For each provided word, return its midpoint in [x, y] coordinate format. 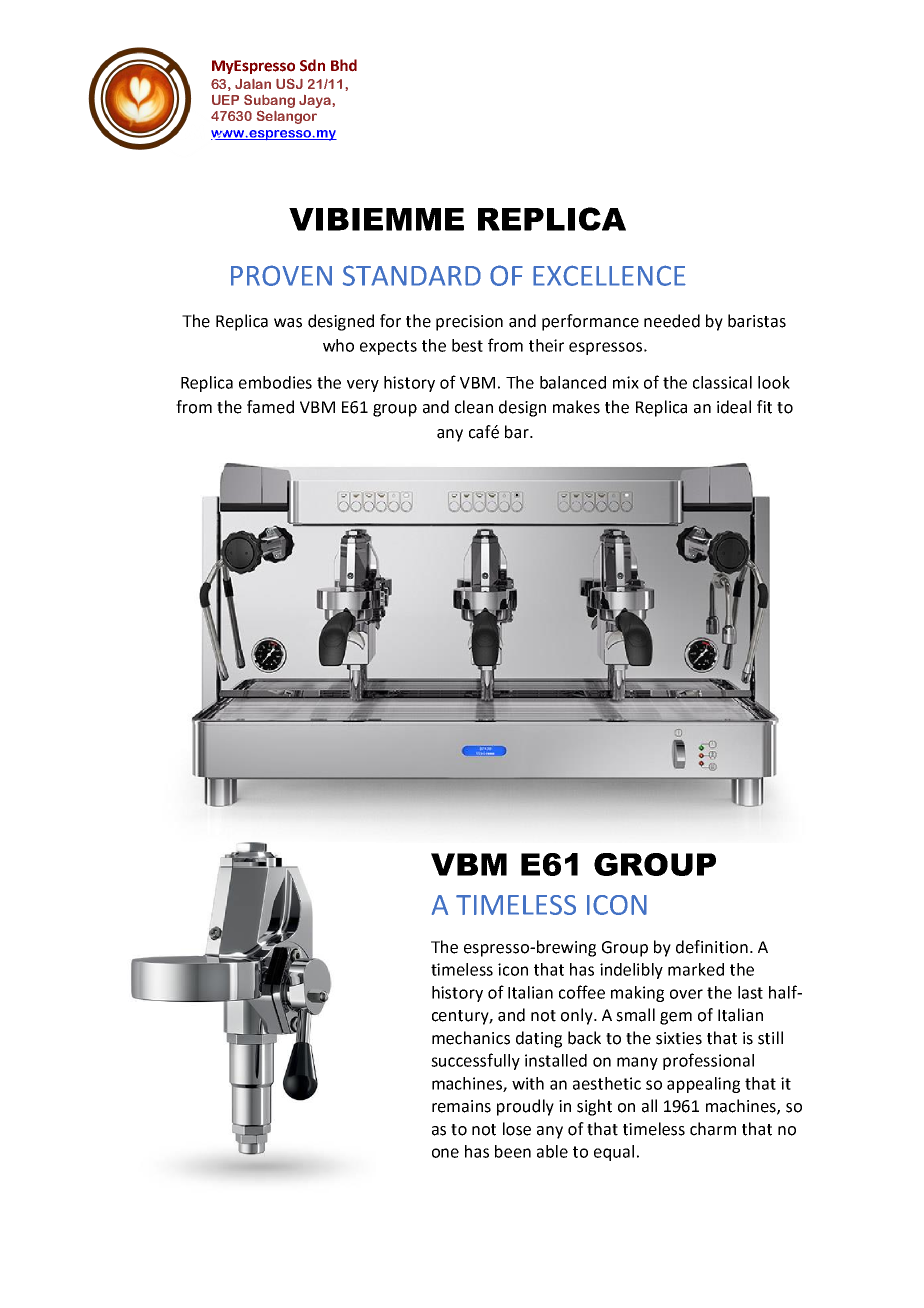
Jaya [315, 101]
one [445, 1153]
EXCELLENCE [609, 275]
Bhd [344, 65]
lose [517, 1129]
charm [713, 1129]
